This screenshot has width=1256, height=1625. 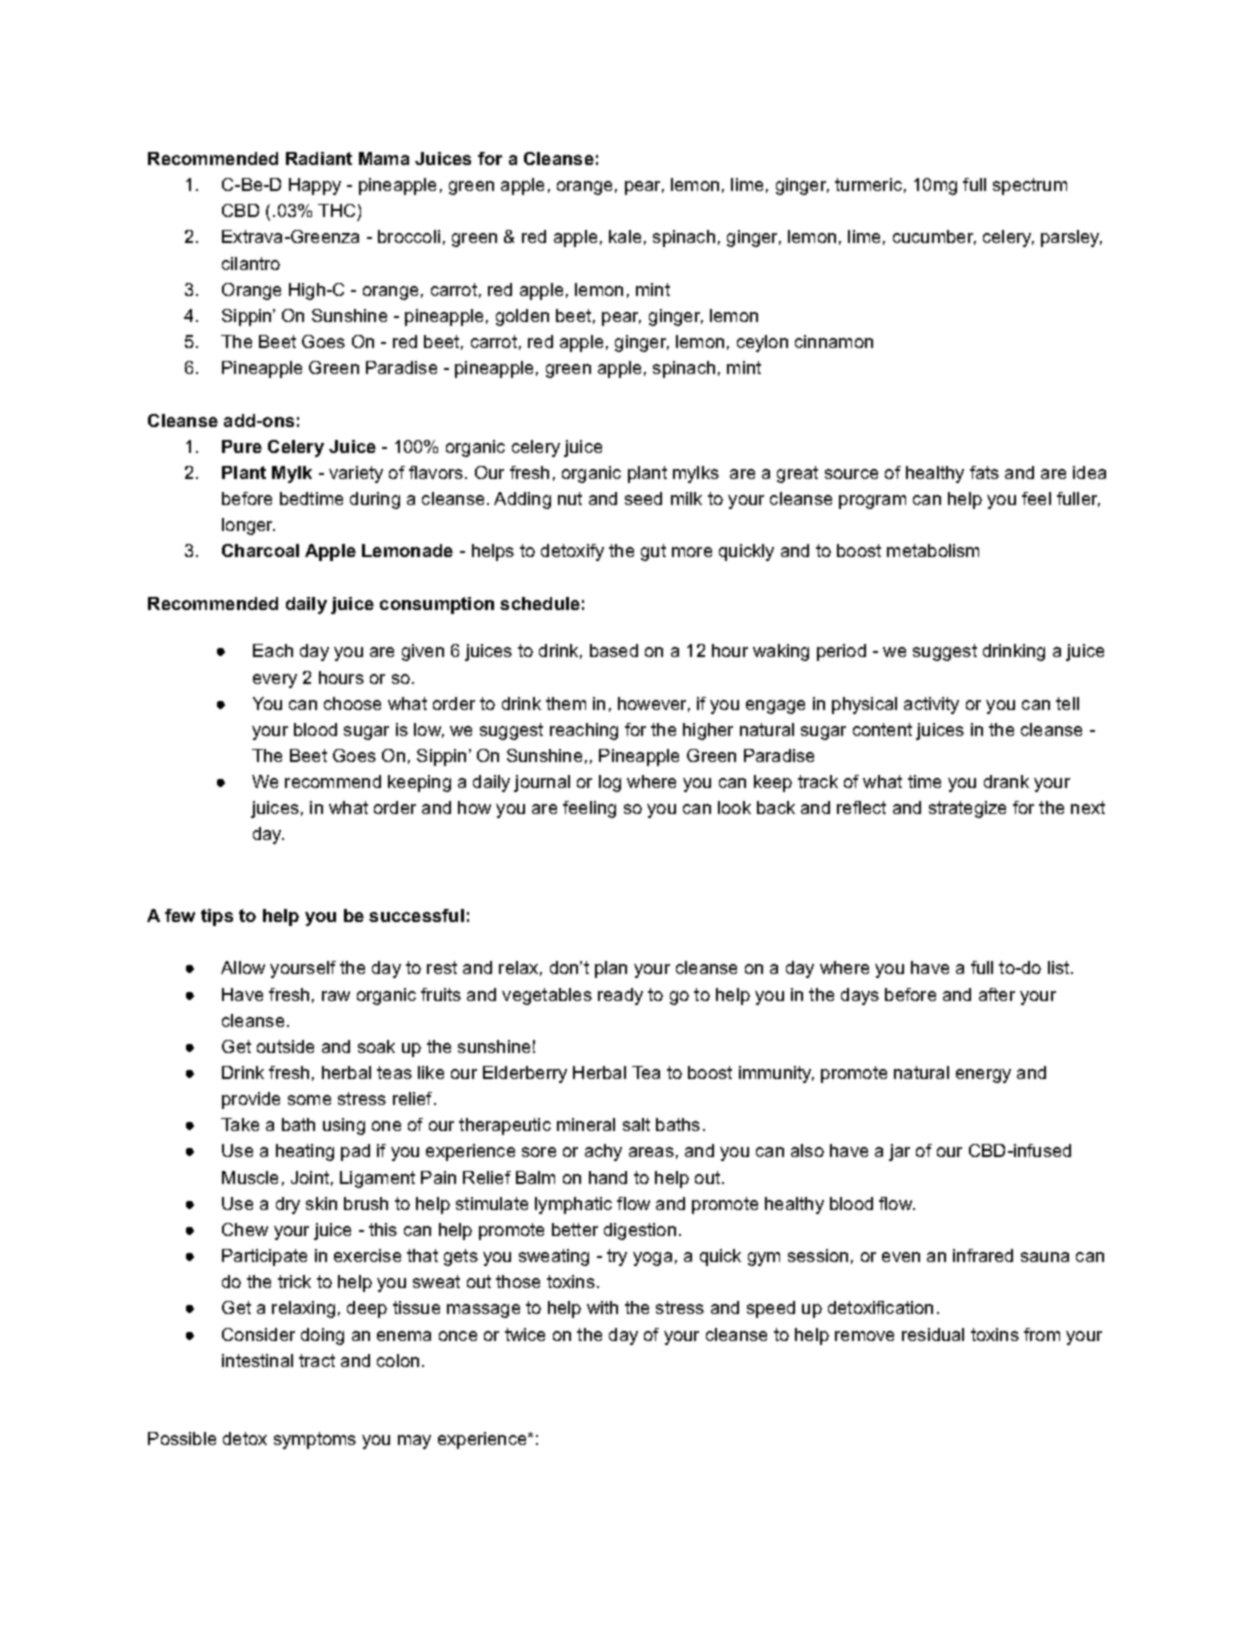 I want to click on spectrum, so click(x=1030, y=186).
